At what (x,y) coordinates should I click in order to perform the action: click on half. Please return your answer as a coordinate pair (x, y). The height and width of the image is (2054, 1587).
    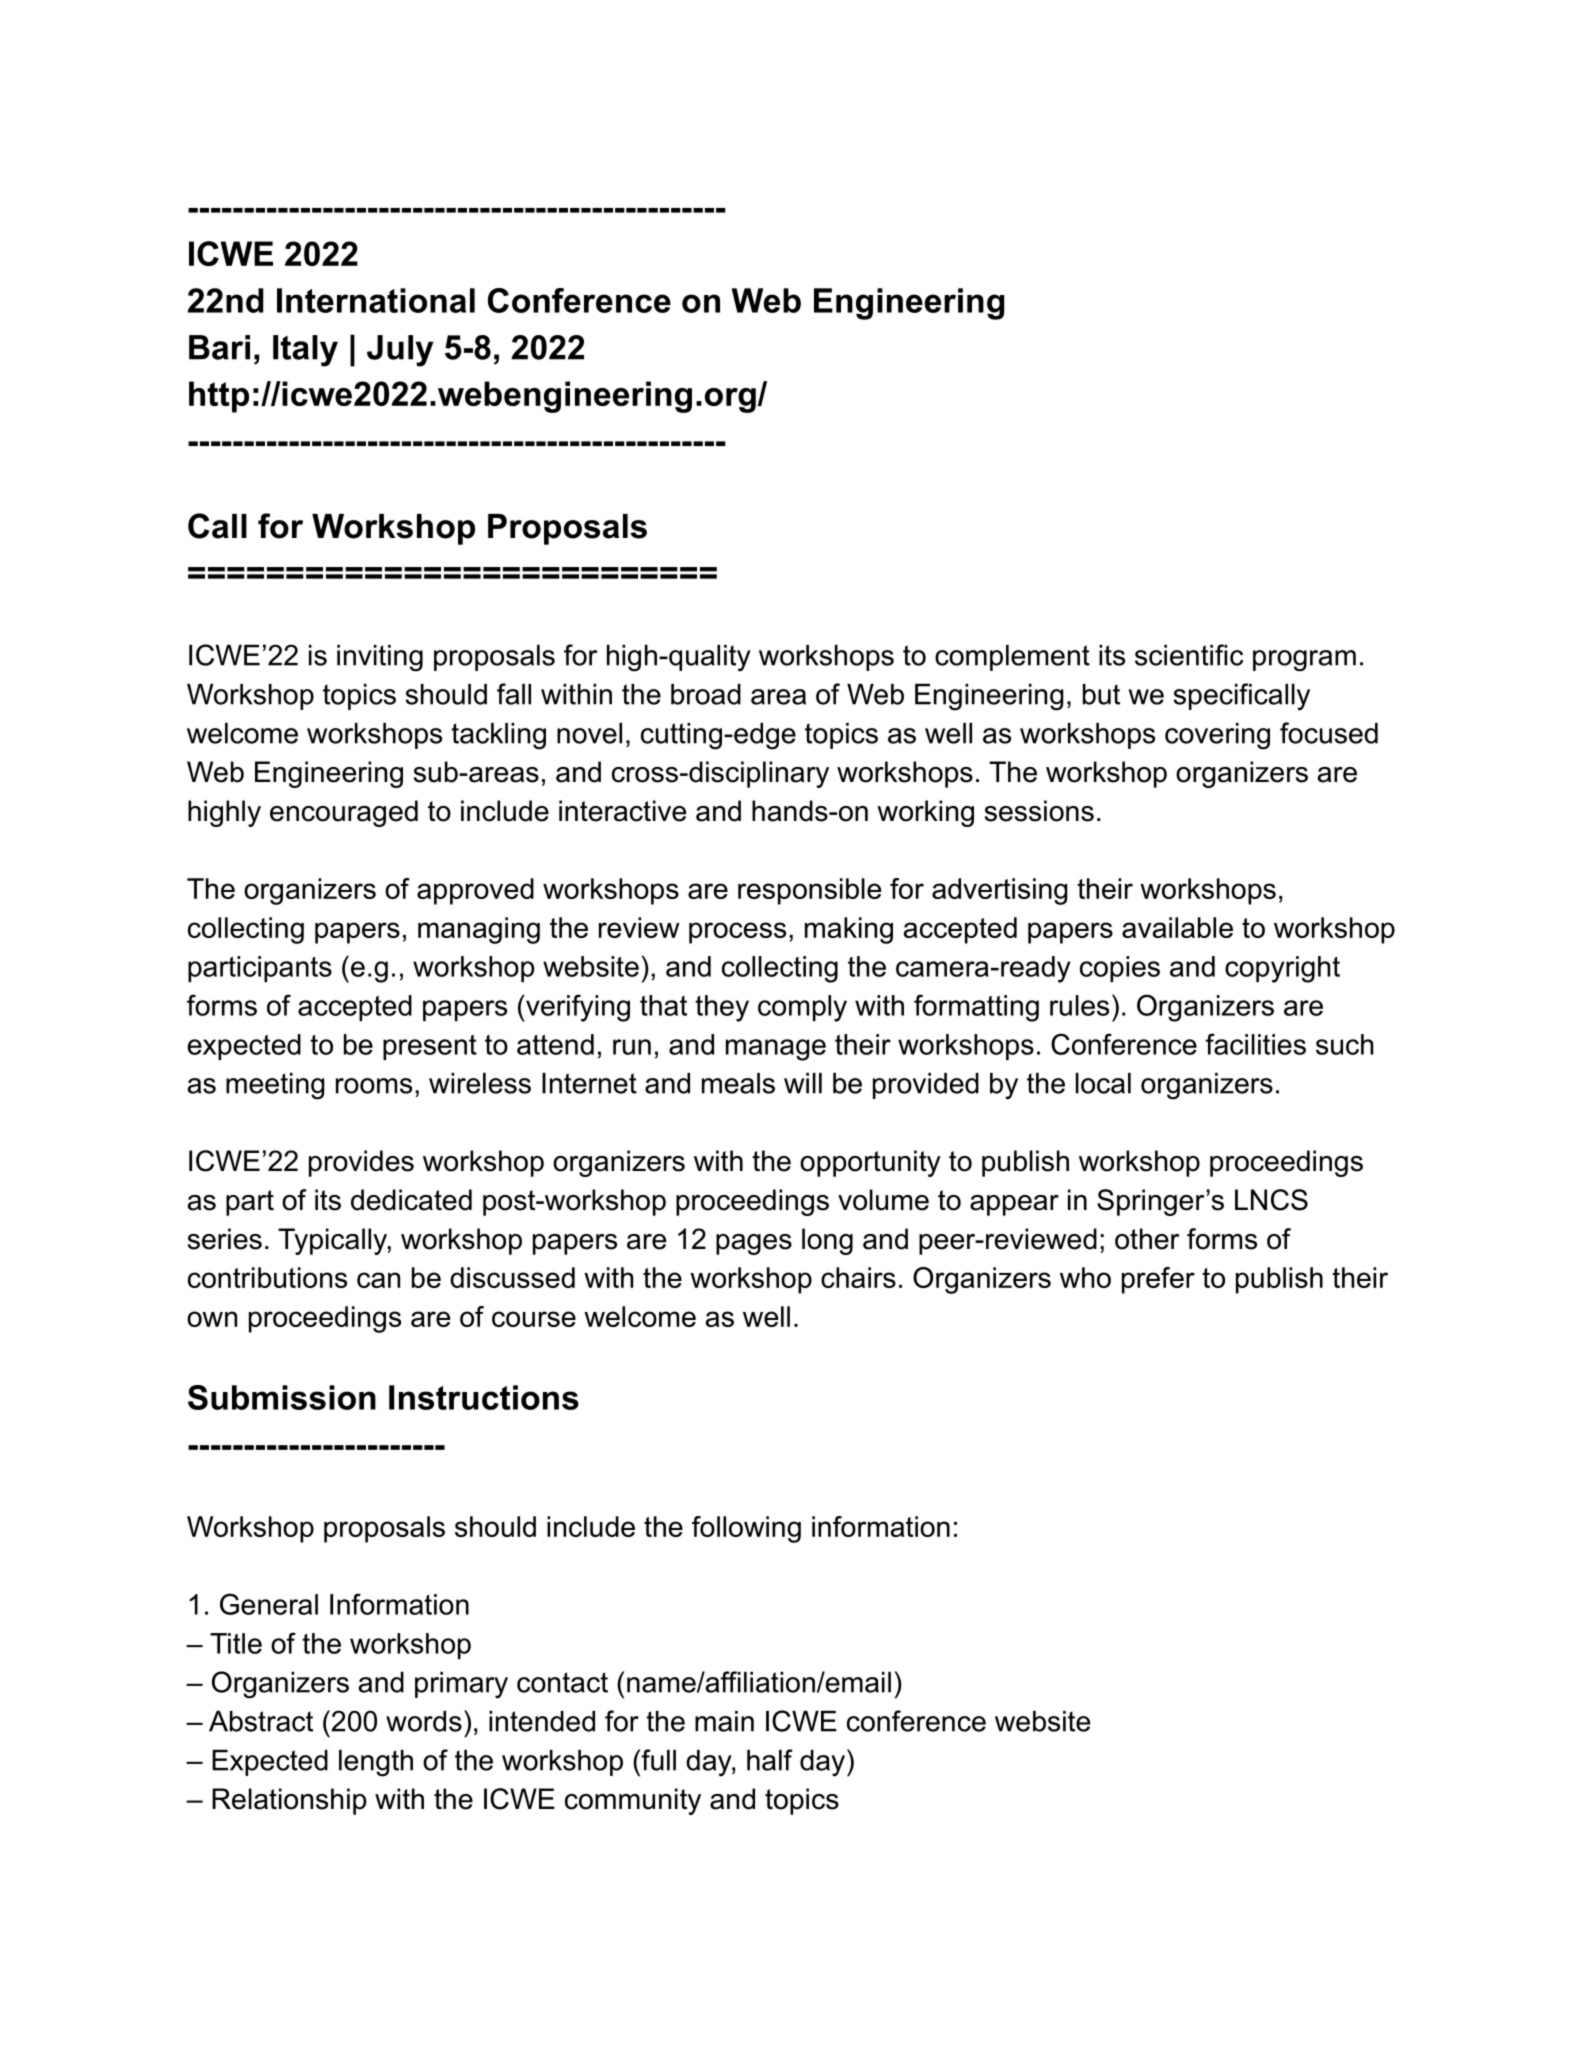
    Looking at the image, I should click on (770, 1760).
